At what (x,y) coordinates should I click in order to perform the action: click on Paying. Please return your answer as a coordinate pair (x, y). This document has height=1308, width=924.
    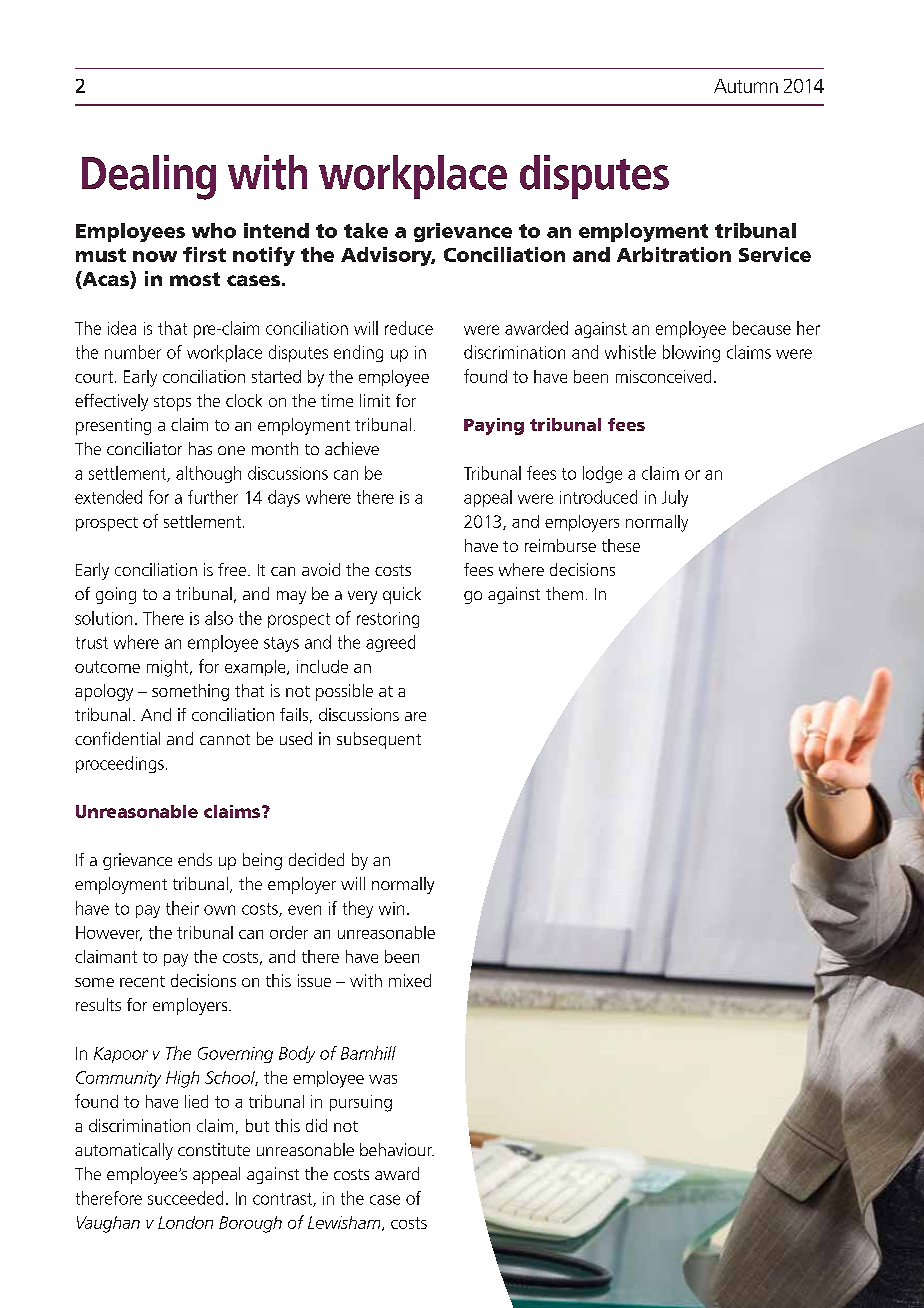
    Looking at the image, I should click on (494, 426).
